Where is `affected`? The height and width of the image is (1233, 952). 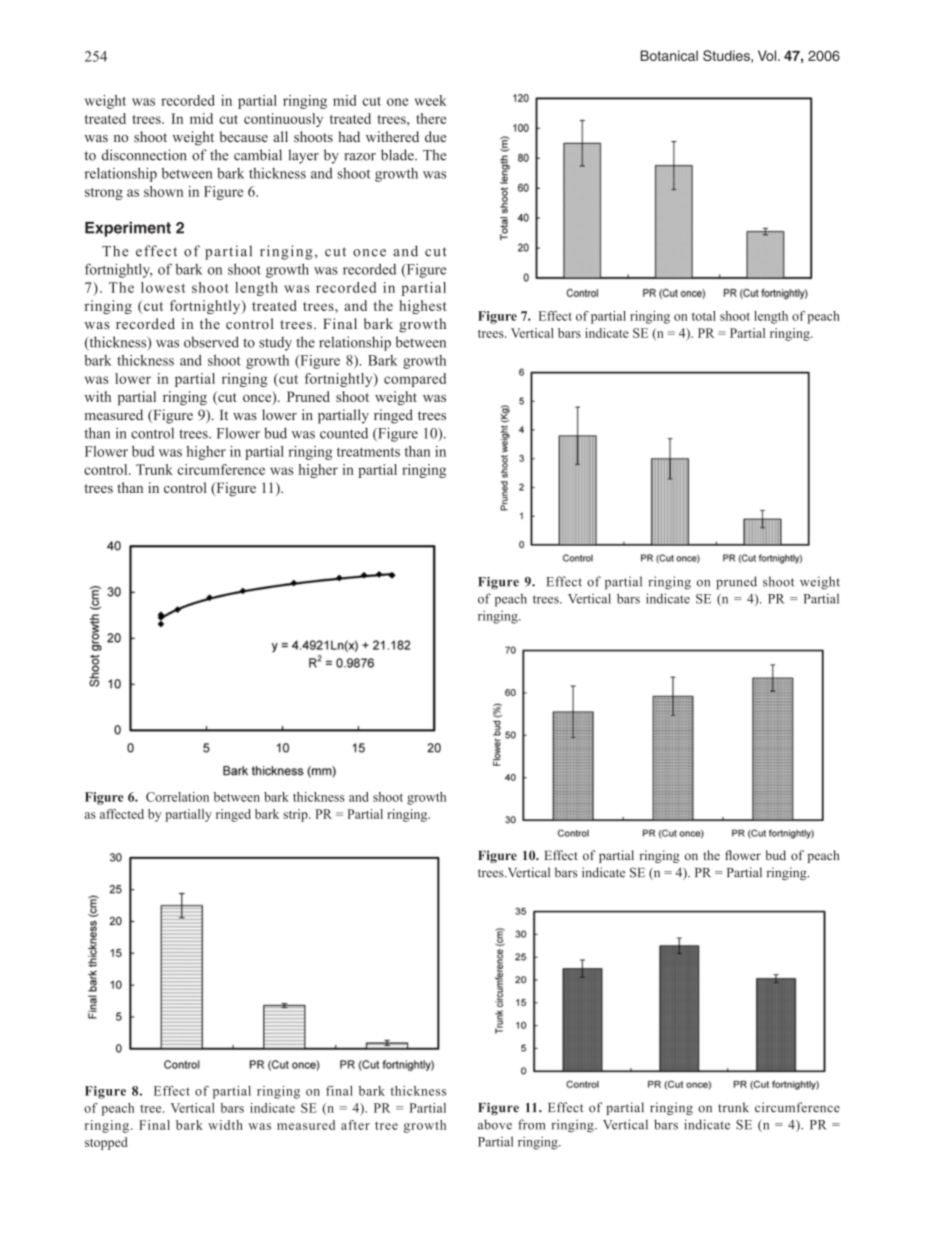
affected is located at coordinates (122, 814).
